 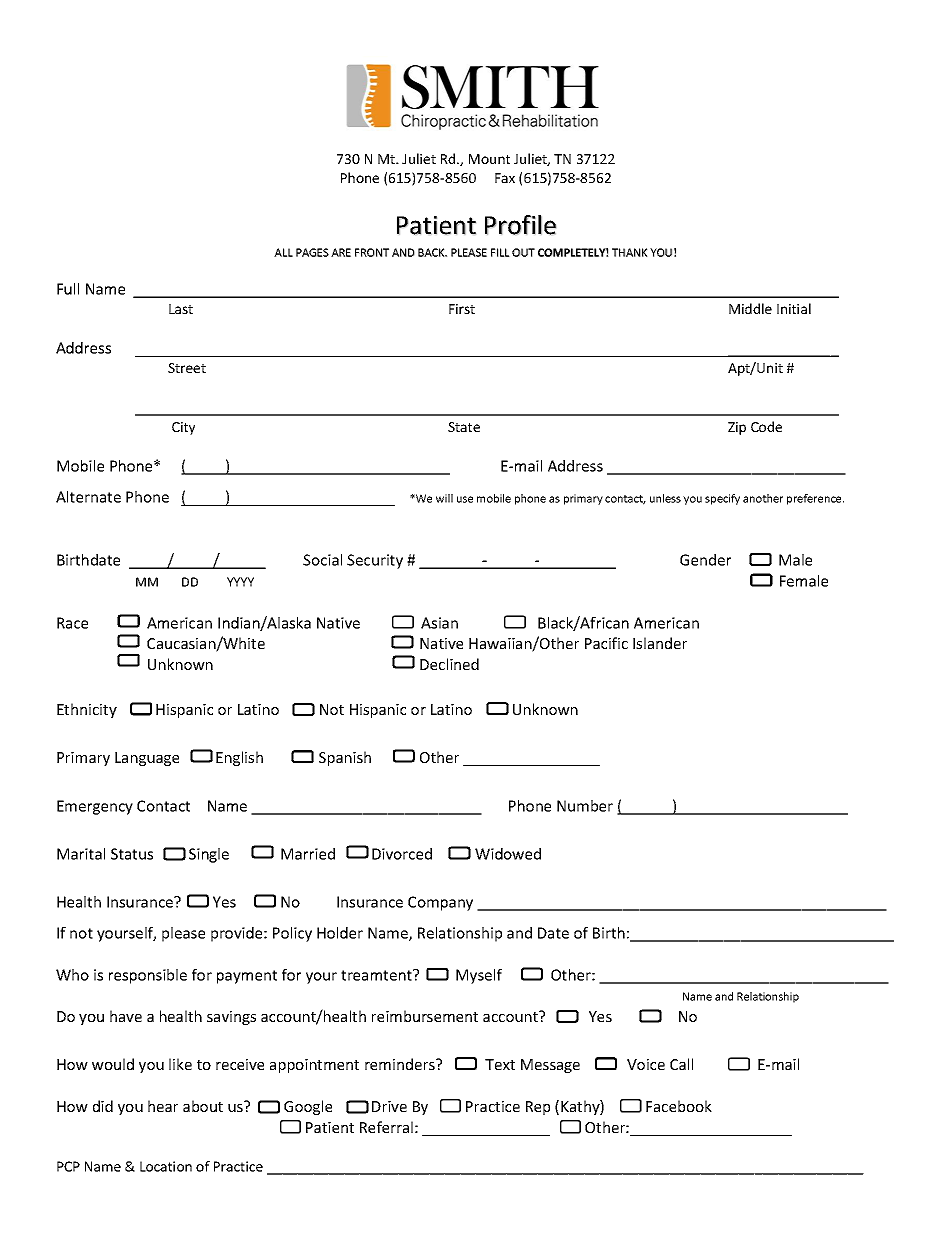 What do you see at coordinates (444, 498) in the document?
I see `will` at bounding box center [444, 498].
